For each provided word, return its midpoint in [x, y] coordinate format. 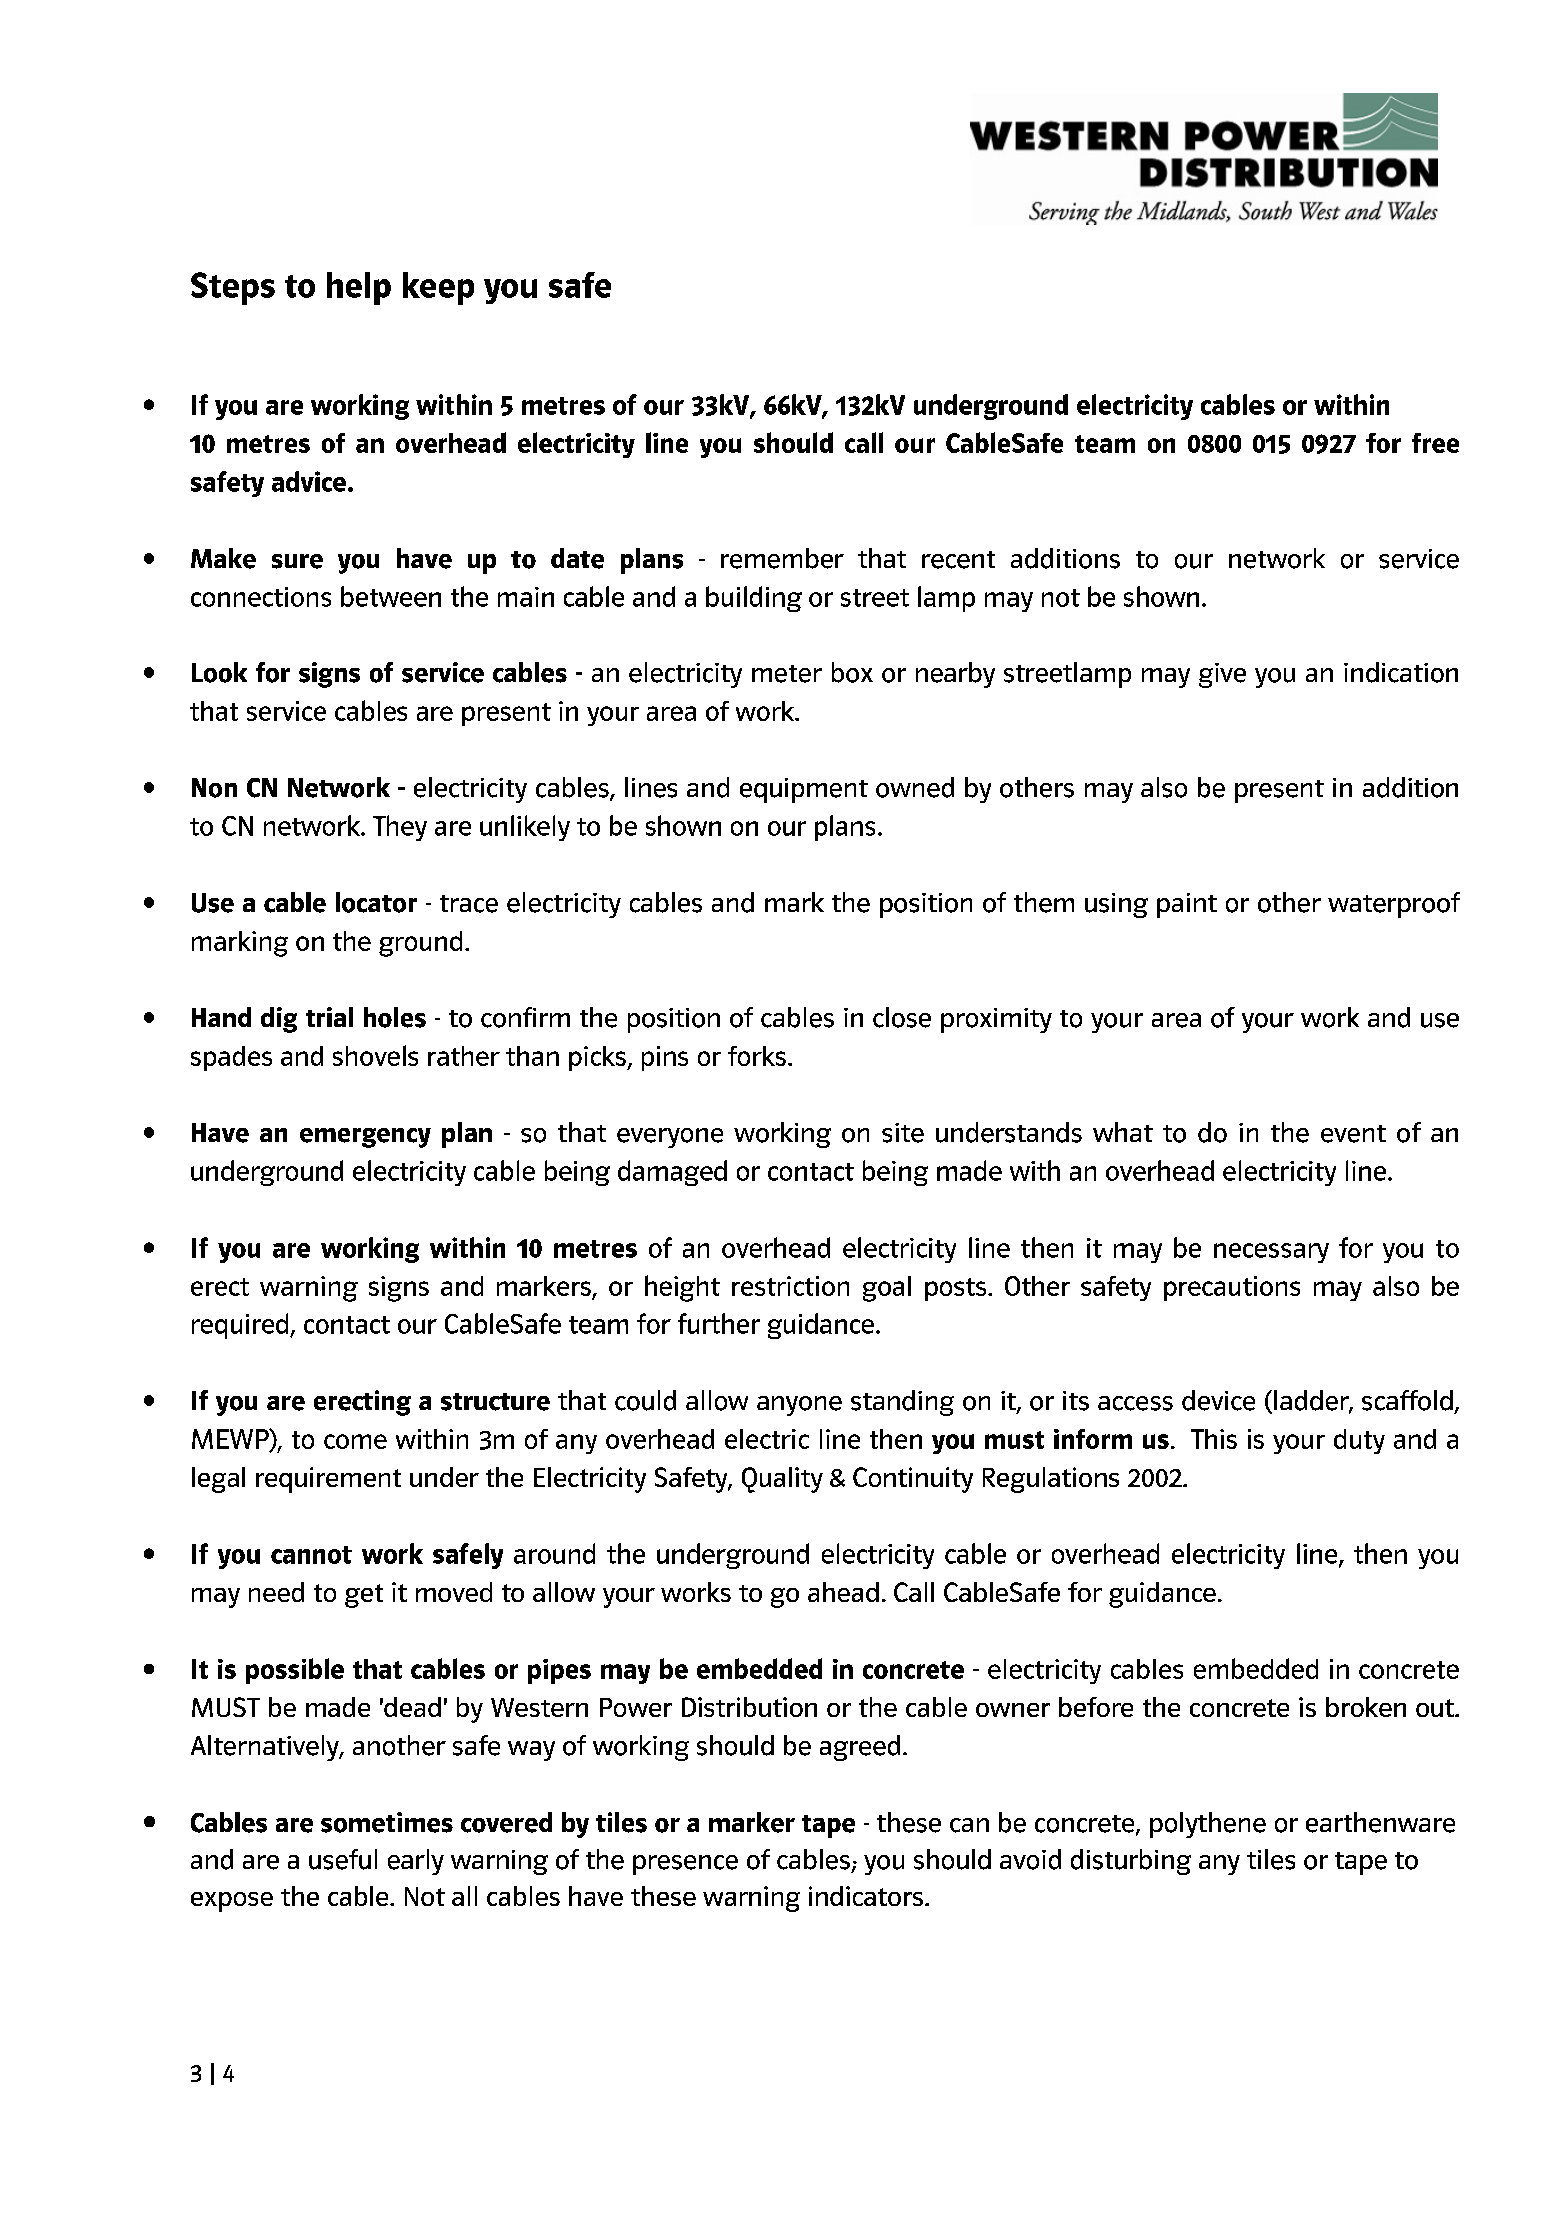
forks [757, 1056]
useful [343, 1859]
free [1435, 443]
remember [782, 558]
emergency [365, 1138]
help [359, 288]
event [1353, 1134]
